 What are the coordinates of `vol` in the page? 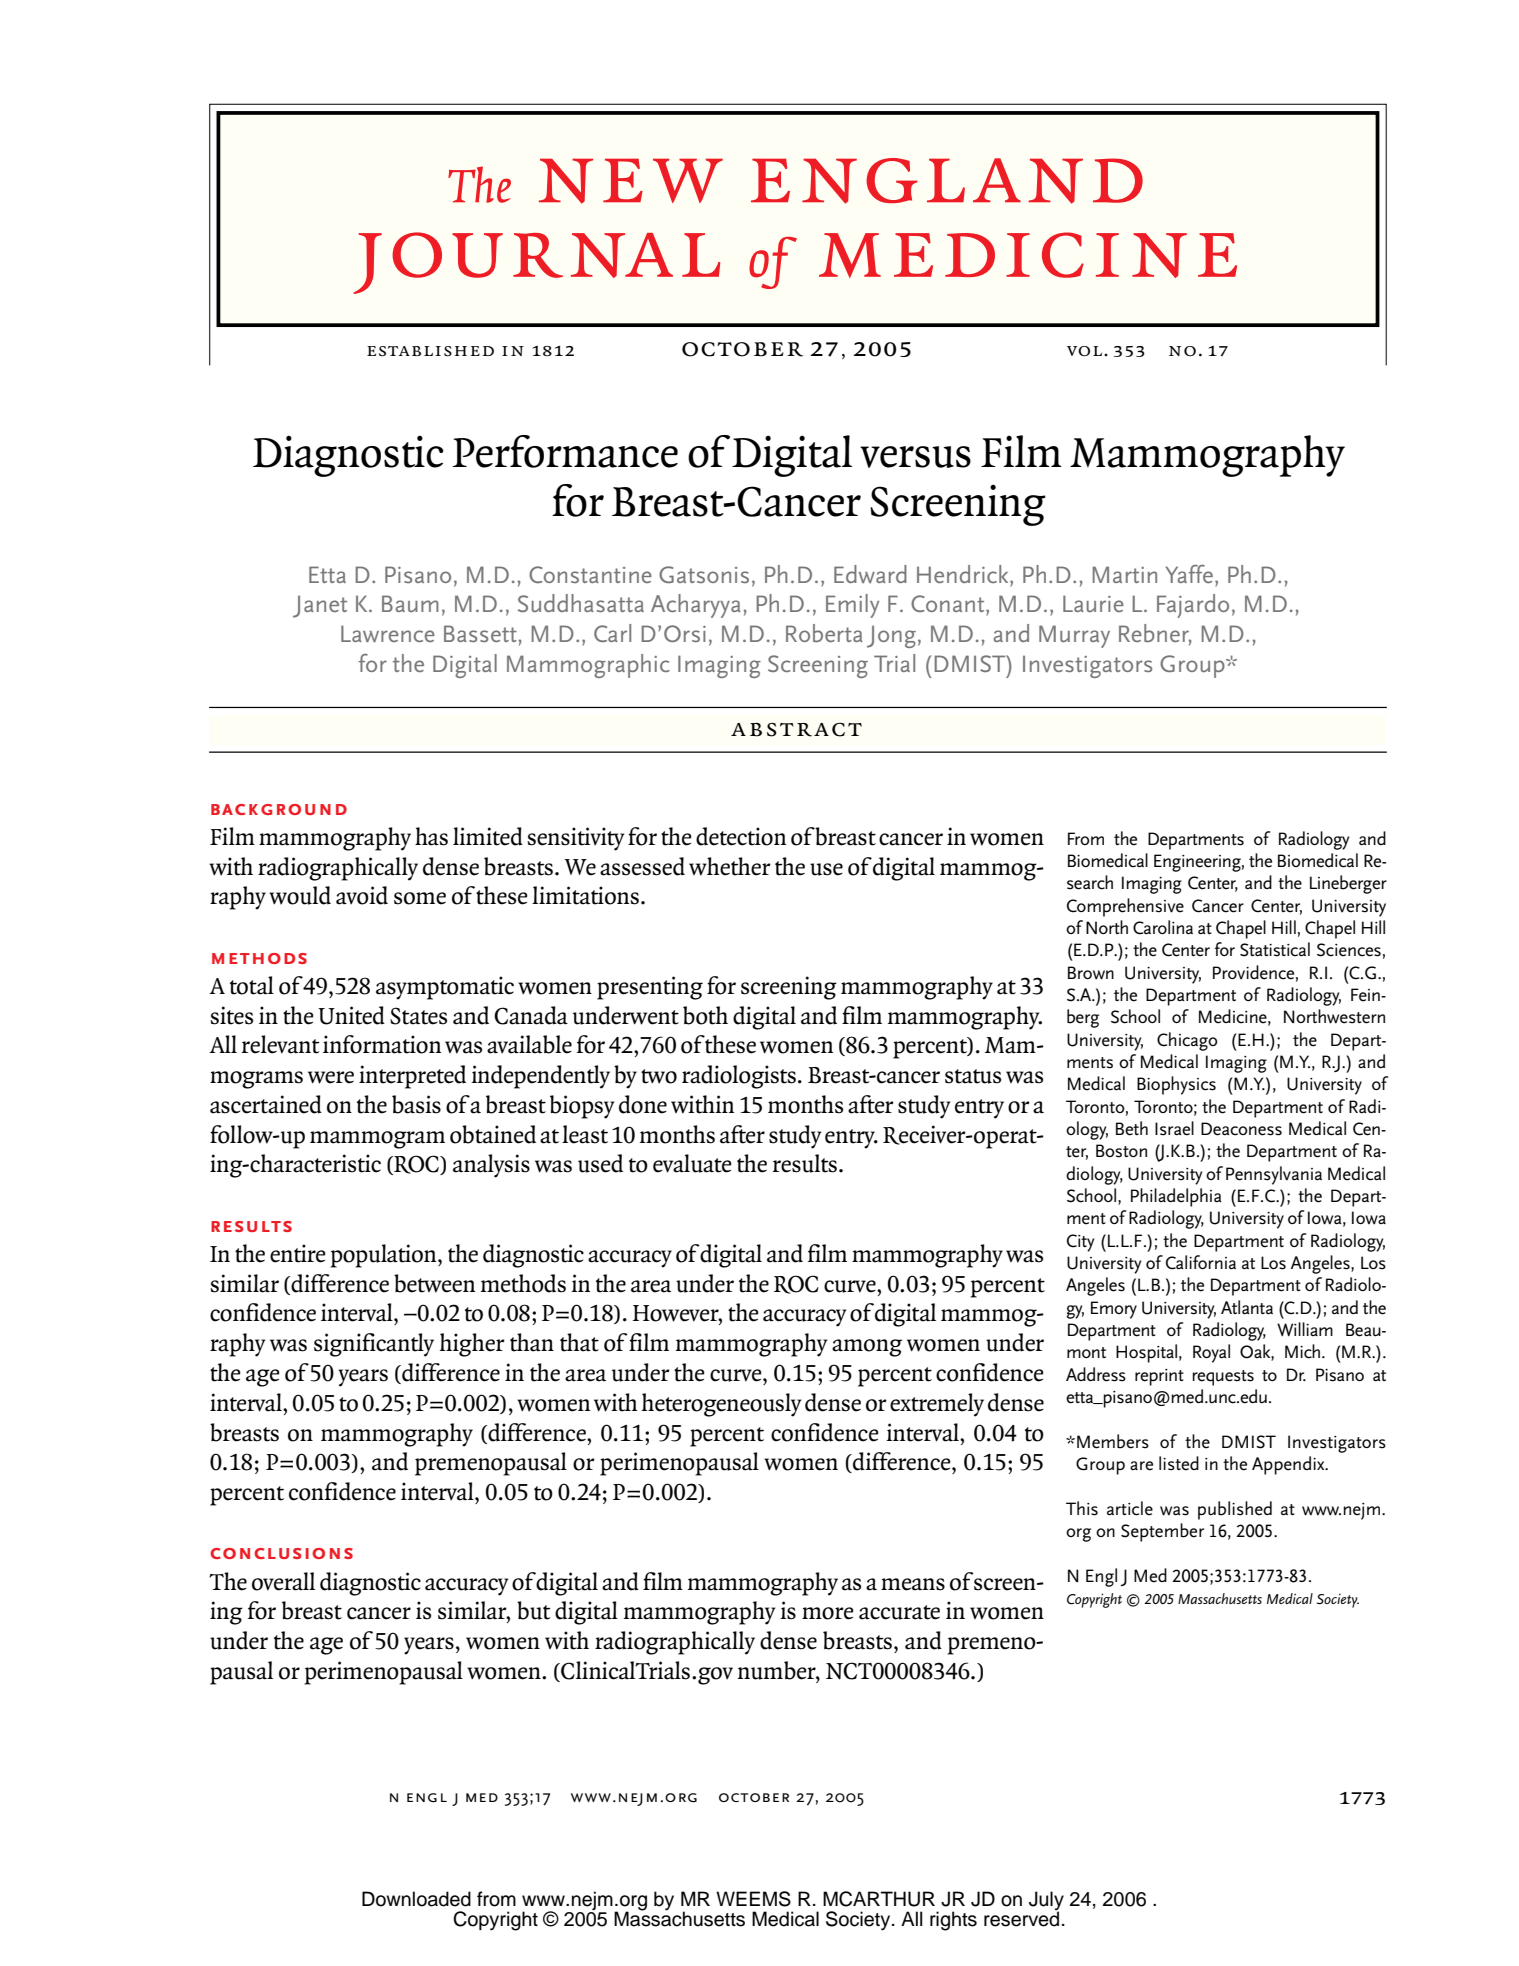 It's located at (1086, 351).
